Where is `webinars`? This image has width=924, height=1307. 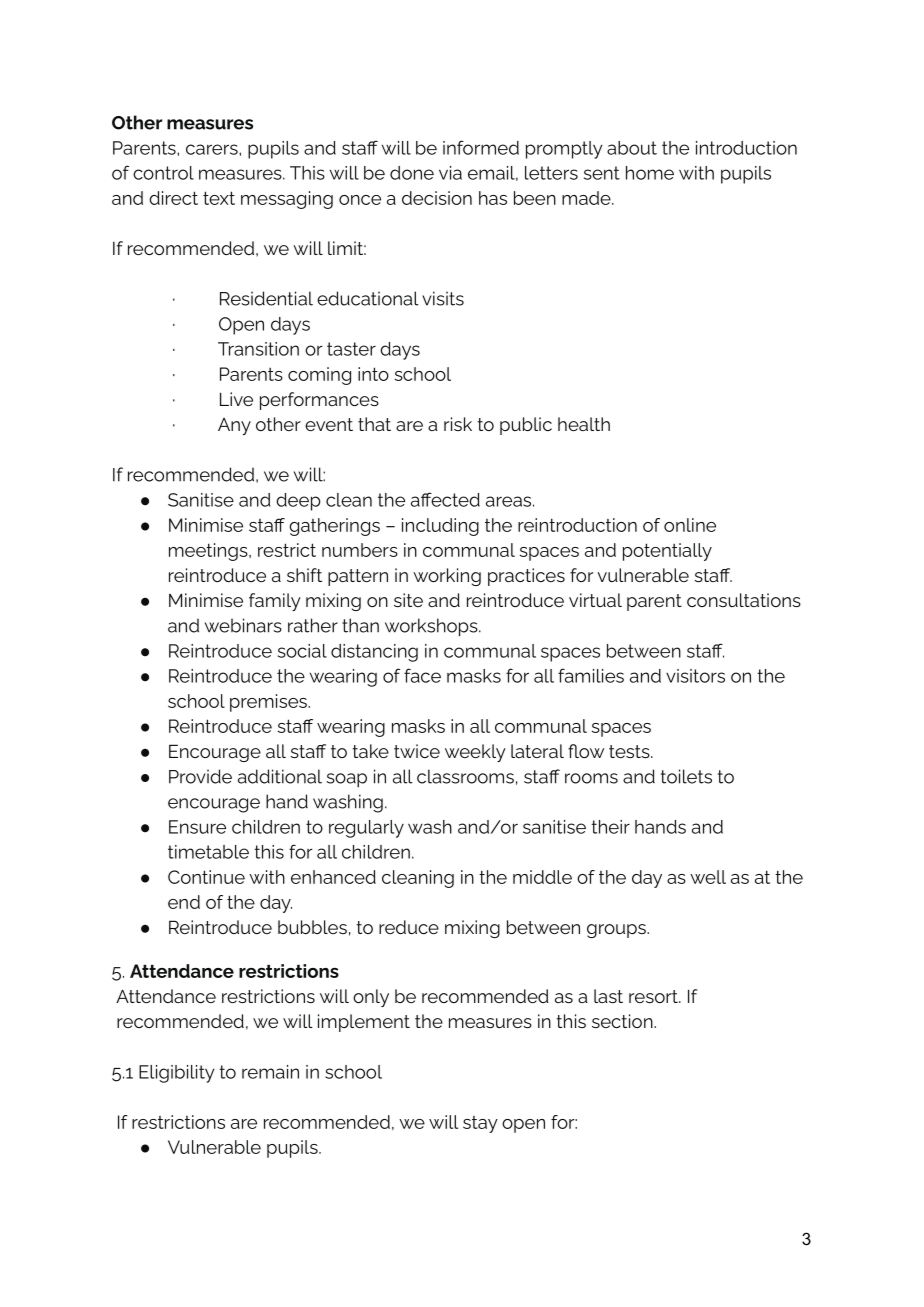
webinars is located at coordinates (243, 625).
